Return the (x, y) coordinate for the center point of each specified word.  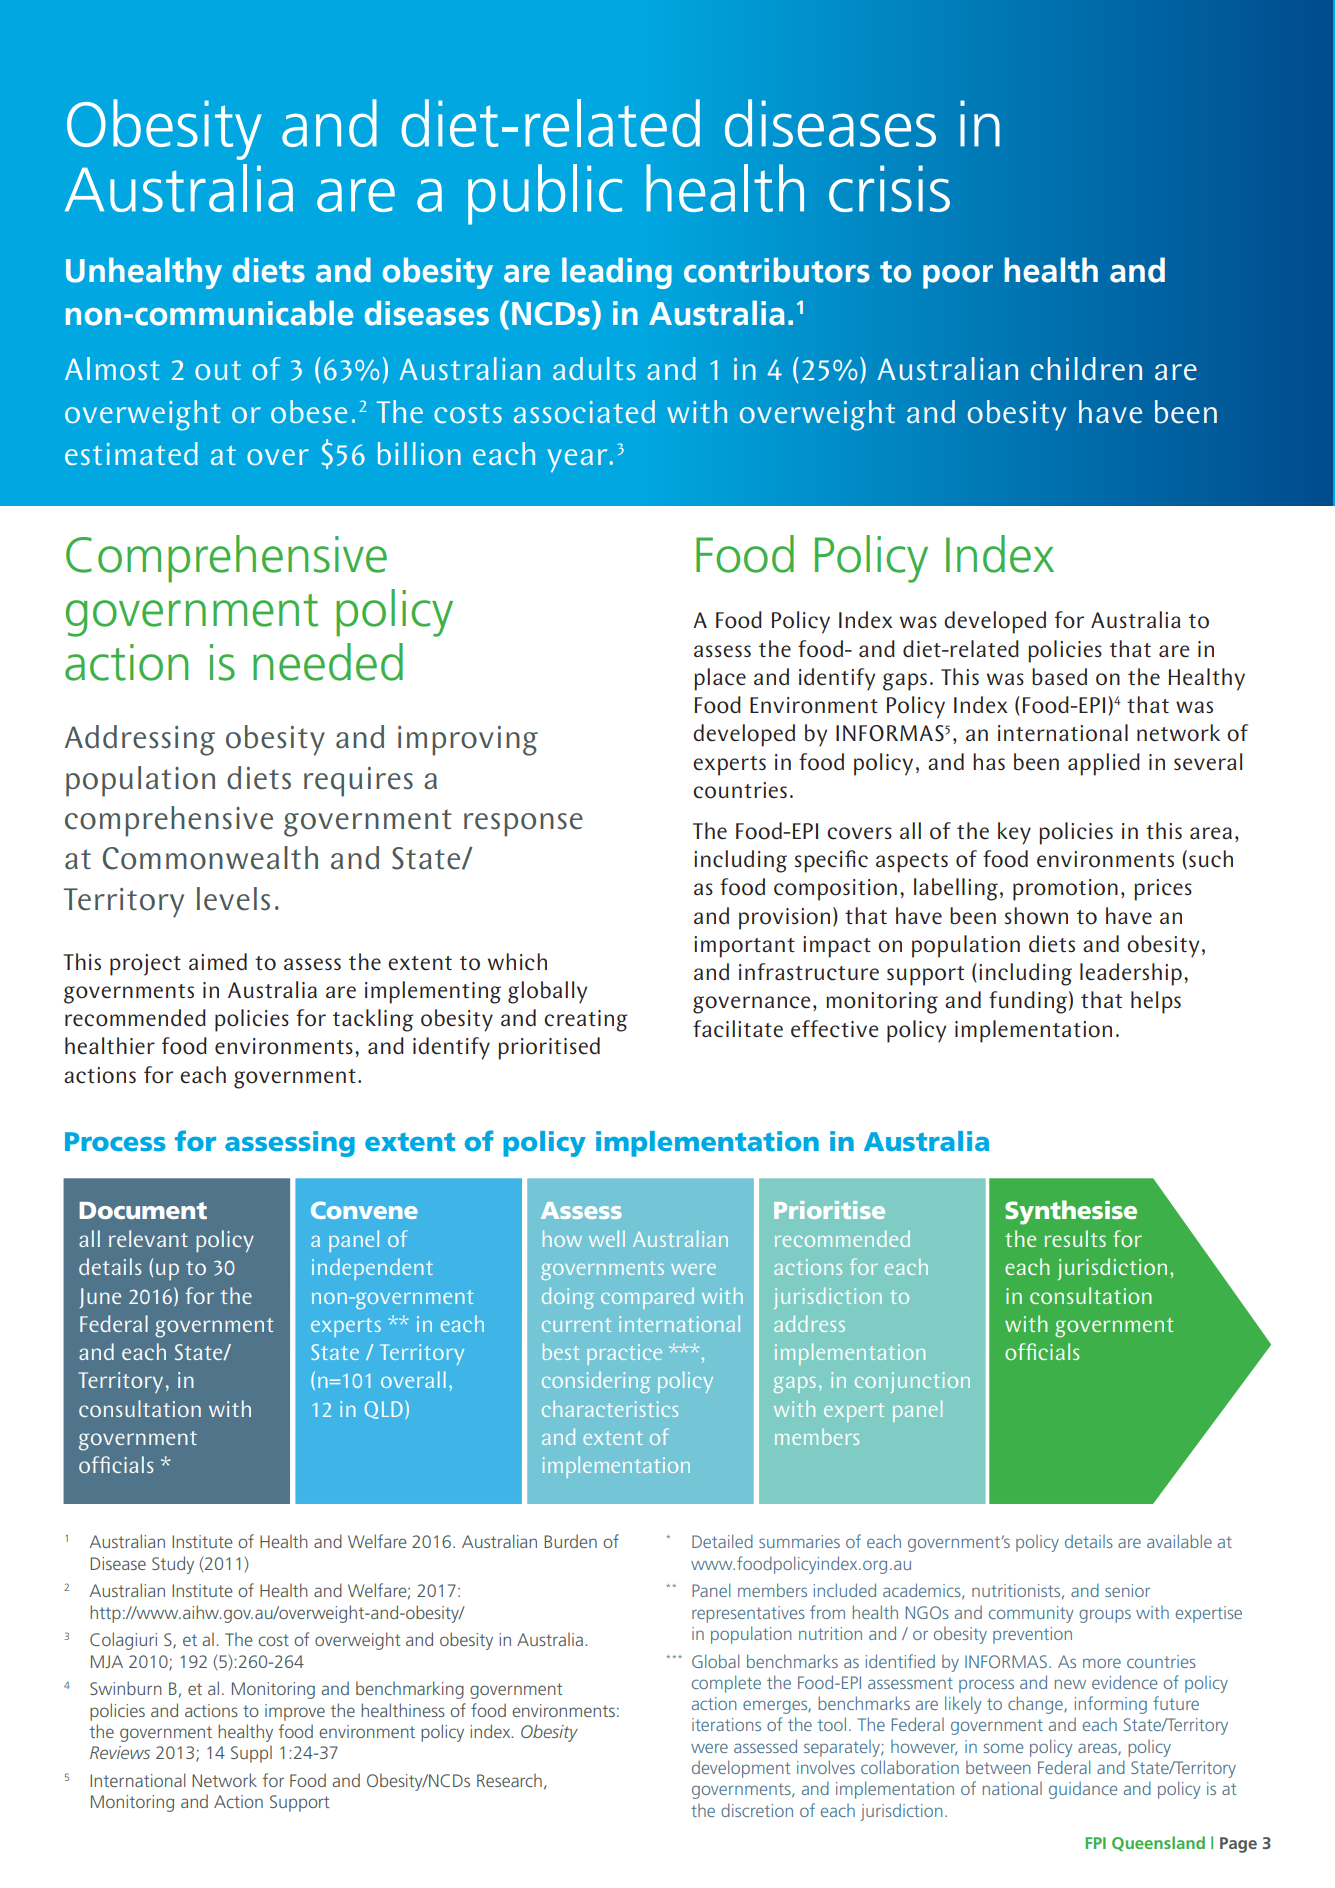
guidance (1083, 1790)
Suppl (251, 1754)
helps (1156, 1002)
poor (958, 277)
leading (617, 273)
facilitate (738, 1029)
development (741, 1769)
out (218, 370)
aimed (218, 962)
